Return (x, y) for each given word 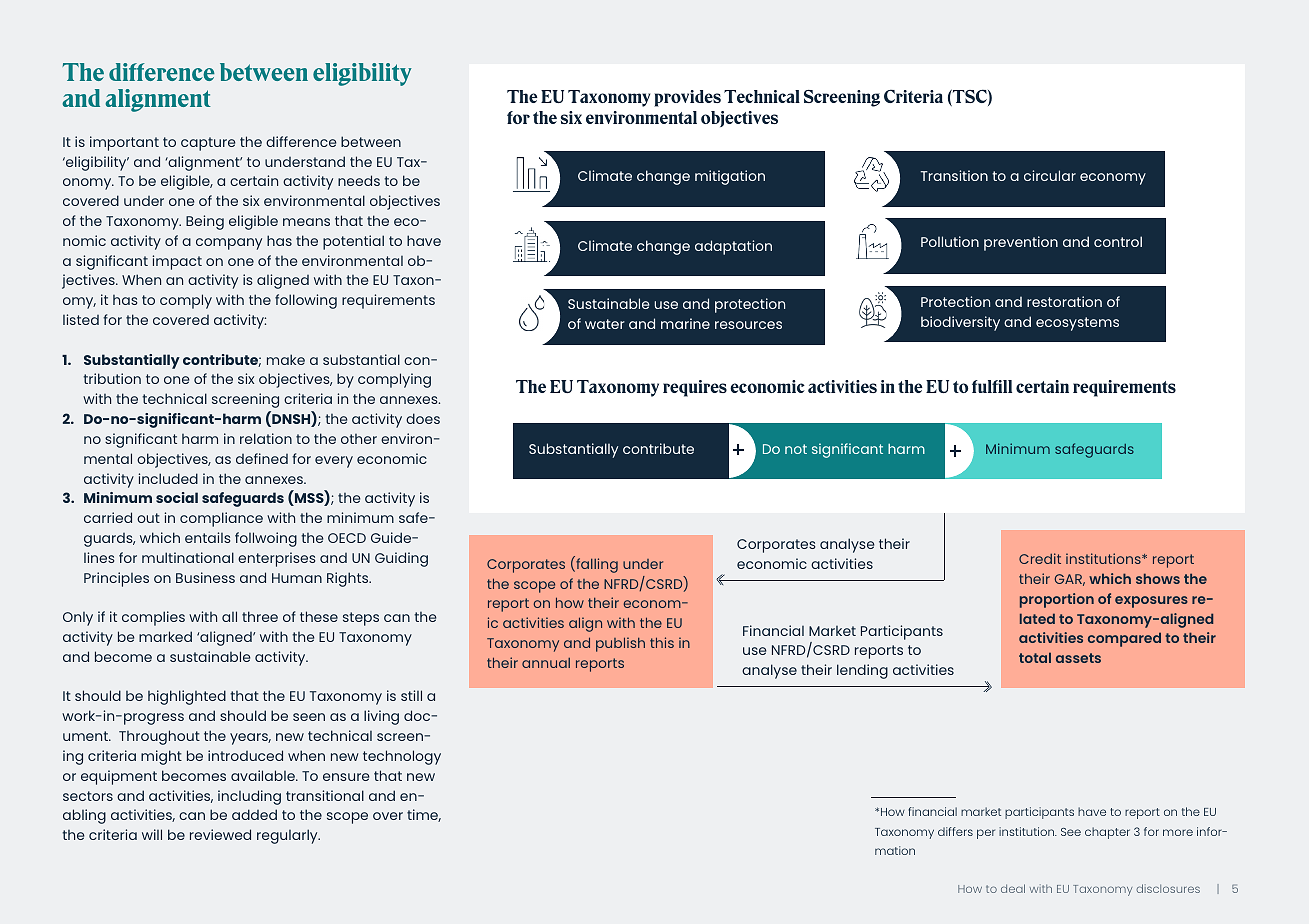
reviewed (220, 834)
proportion (1057, 600)
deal (1013, 888)
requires (695, 388)
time (424, 815)
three (260, 616)
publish (620, 644)
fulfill (992, 386)
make (286, 359)
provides (687, 98)
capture (208, 144)
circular (1050, 175)
